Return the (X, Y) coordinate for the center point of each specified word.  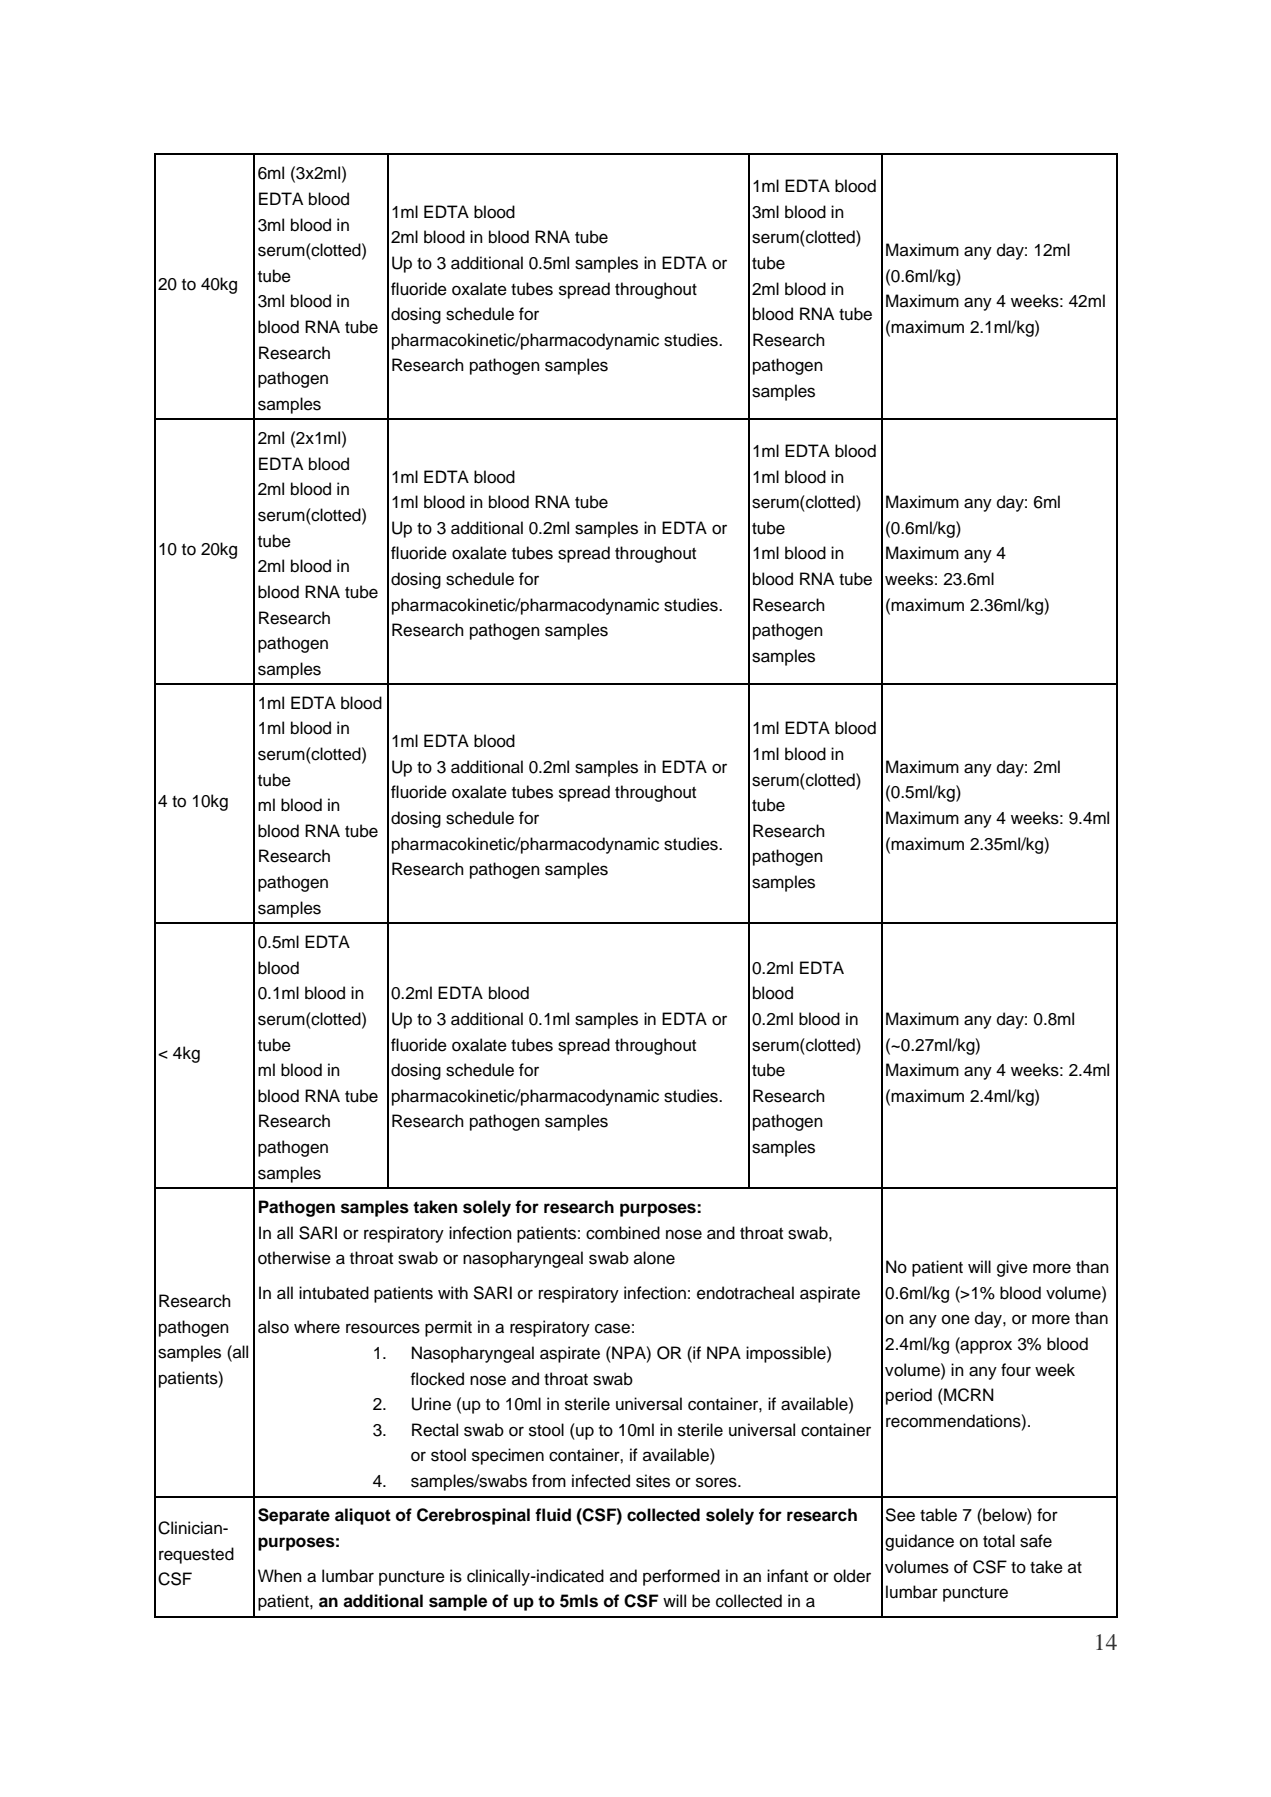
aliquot (363, 1516)
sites (653, 1481)
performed (681, 1577)
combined (623, 1233)
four (1016, 1370)
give (1012, 1268)
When (280, 1576)
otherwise (294, 1258)
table (938, 1515)
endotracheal (745, 1293)
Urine (431, 1404)
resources (383, 1328)
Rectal (435, 1430)
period (909, 1396)
